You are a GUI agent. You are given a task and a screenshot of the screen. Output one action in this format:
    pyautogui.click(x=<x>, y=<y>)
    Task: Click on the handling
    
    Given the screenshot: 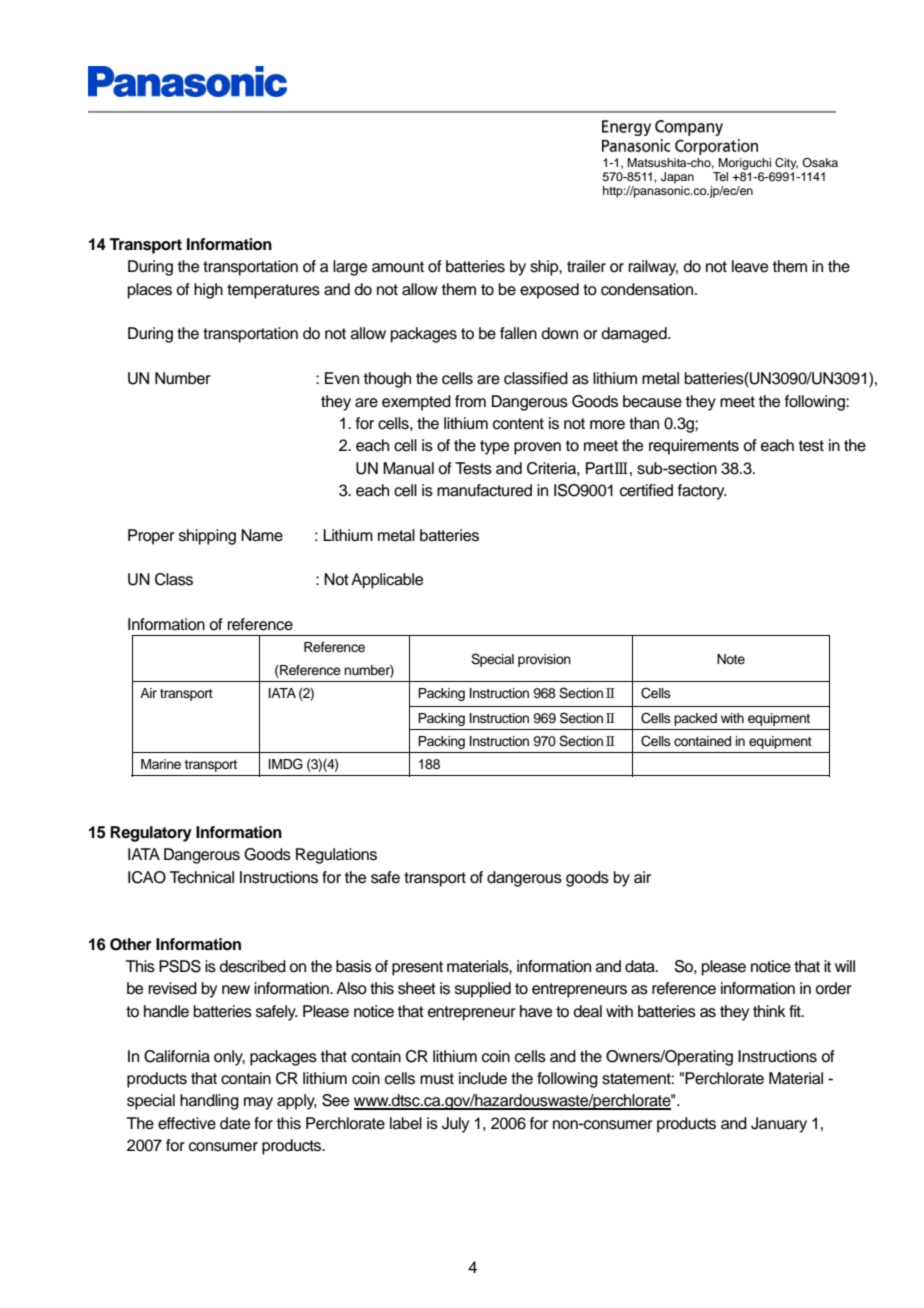 What is the action you would take?
    pyautogui.click(x=209, y=1102)
